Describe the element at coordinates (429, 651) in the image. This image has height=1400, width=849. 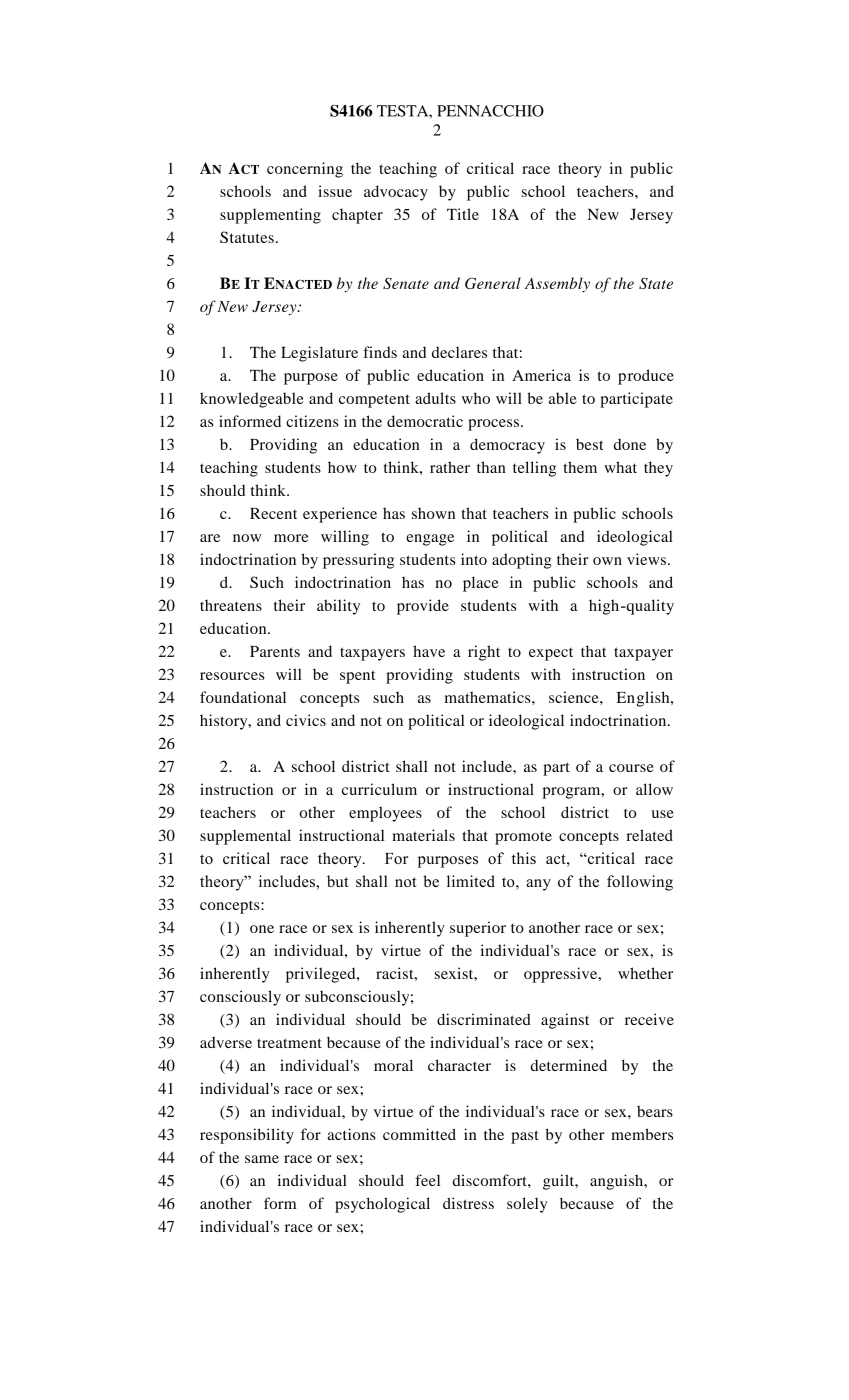
I see `have` at that location.
